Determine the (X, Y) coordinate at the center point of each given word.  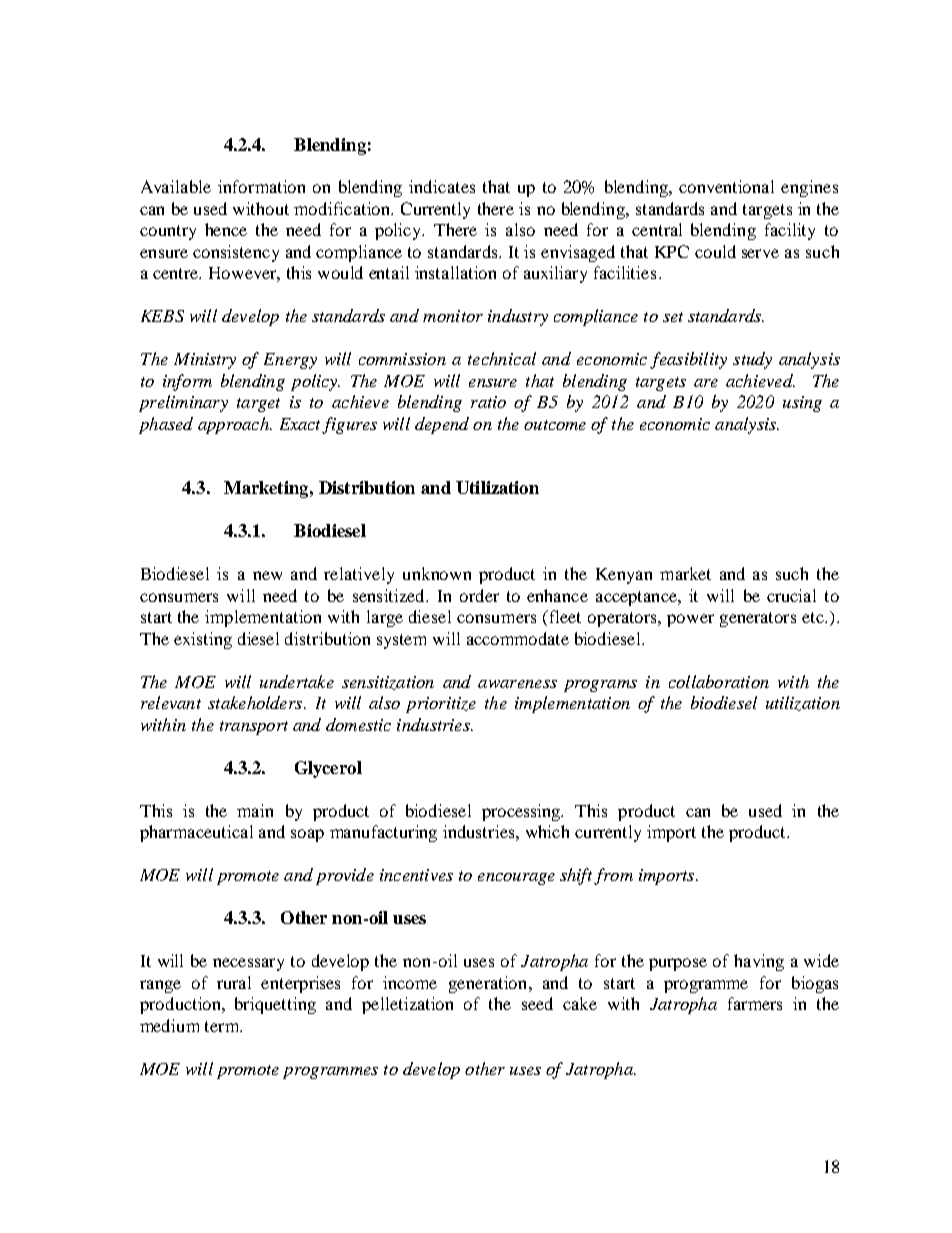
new (267, 575)
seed (537, 1003)
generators (758, 619)
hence (226, 229)
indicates (442, 186)
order (479, 595)
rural (234, 982)
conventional (726, 186)
